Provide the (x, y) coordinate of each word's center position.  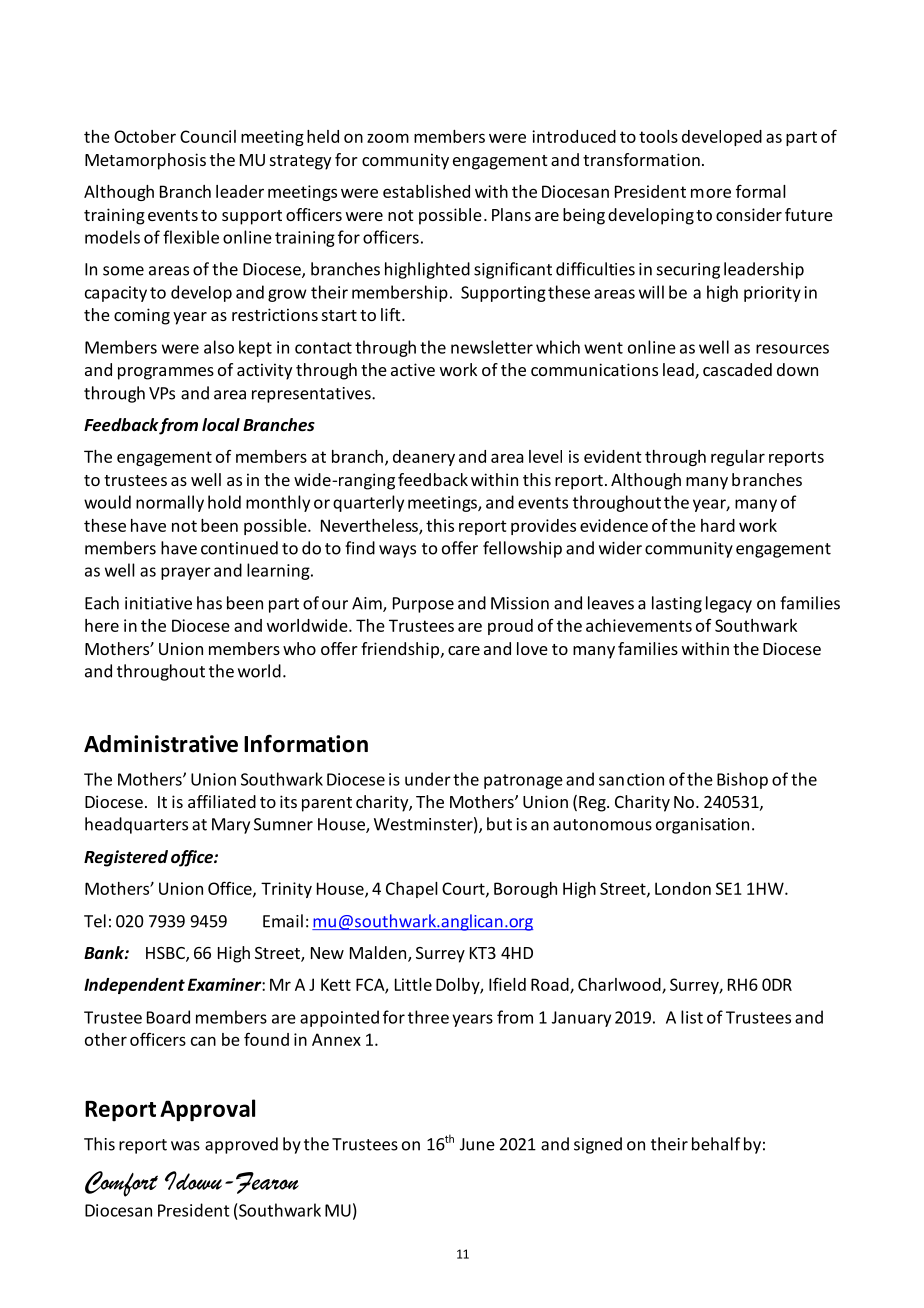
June (477, 1144)
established (426, 191)
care (464, 650)
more (711, 193)
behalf (716, 1144)
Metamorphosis (145, 161)
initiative (158, 603)
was (185, 1146)
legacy (729, 604)
